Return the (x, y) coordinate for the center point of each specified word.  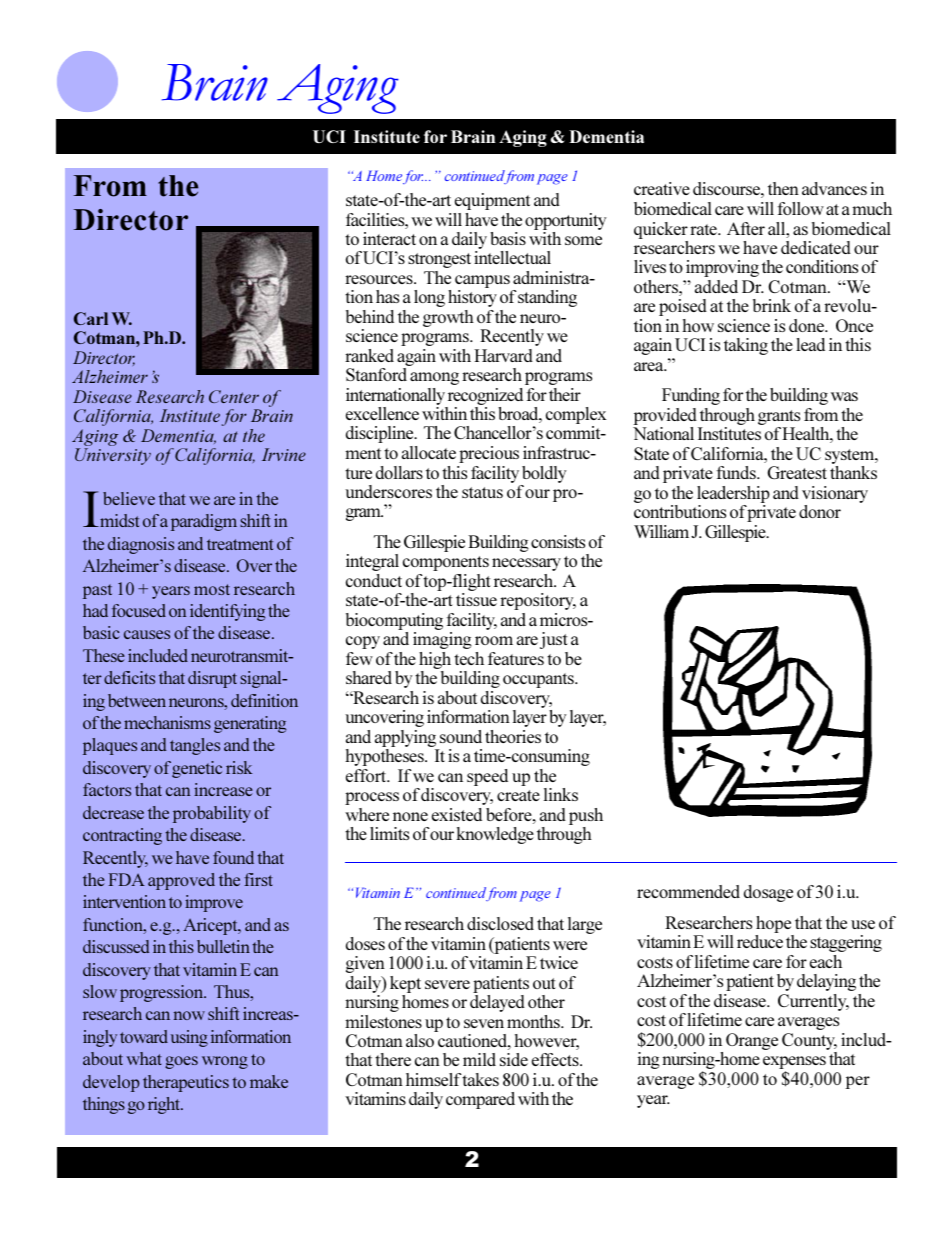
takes (480, 1079)
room (494, 640)
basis (508, 238)
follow (800, 208)
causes (147, 634)
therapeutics (186, 1083)
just (554, 640)
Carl (91, 318)
